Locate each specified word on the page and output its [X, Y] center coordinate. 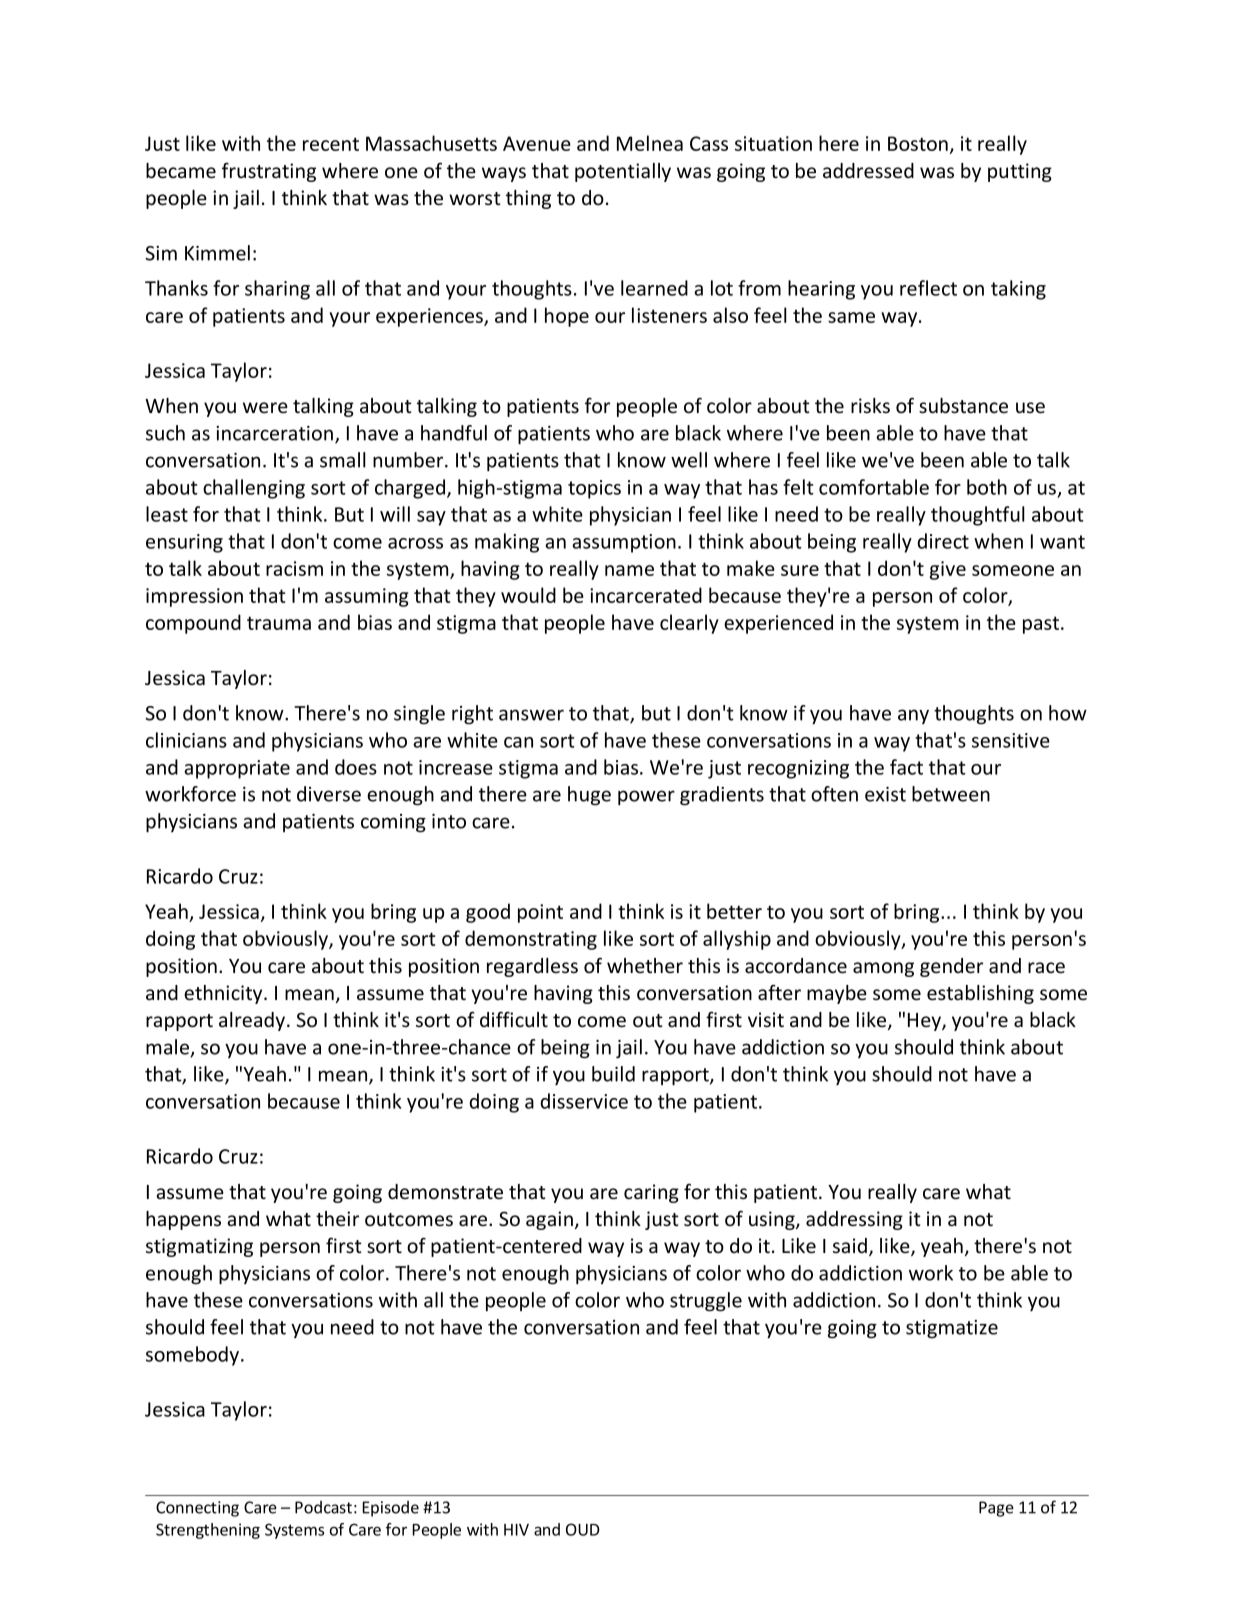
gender [951, 967]
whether [645, 966]
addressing [854, 1220]
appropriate [237, 769]
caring [651, 1193]
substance [963, 406]
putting [1020, 172]
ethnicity [224, 994]
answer [531, 715]
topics [594, 489]
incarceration [274, 433]
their [337, 1219]
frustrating [269, 172]
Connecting [197, 1509]
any [913, 716]
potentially [623, 172]
